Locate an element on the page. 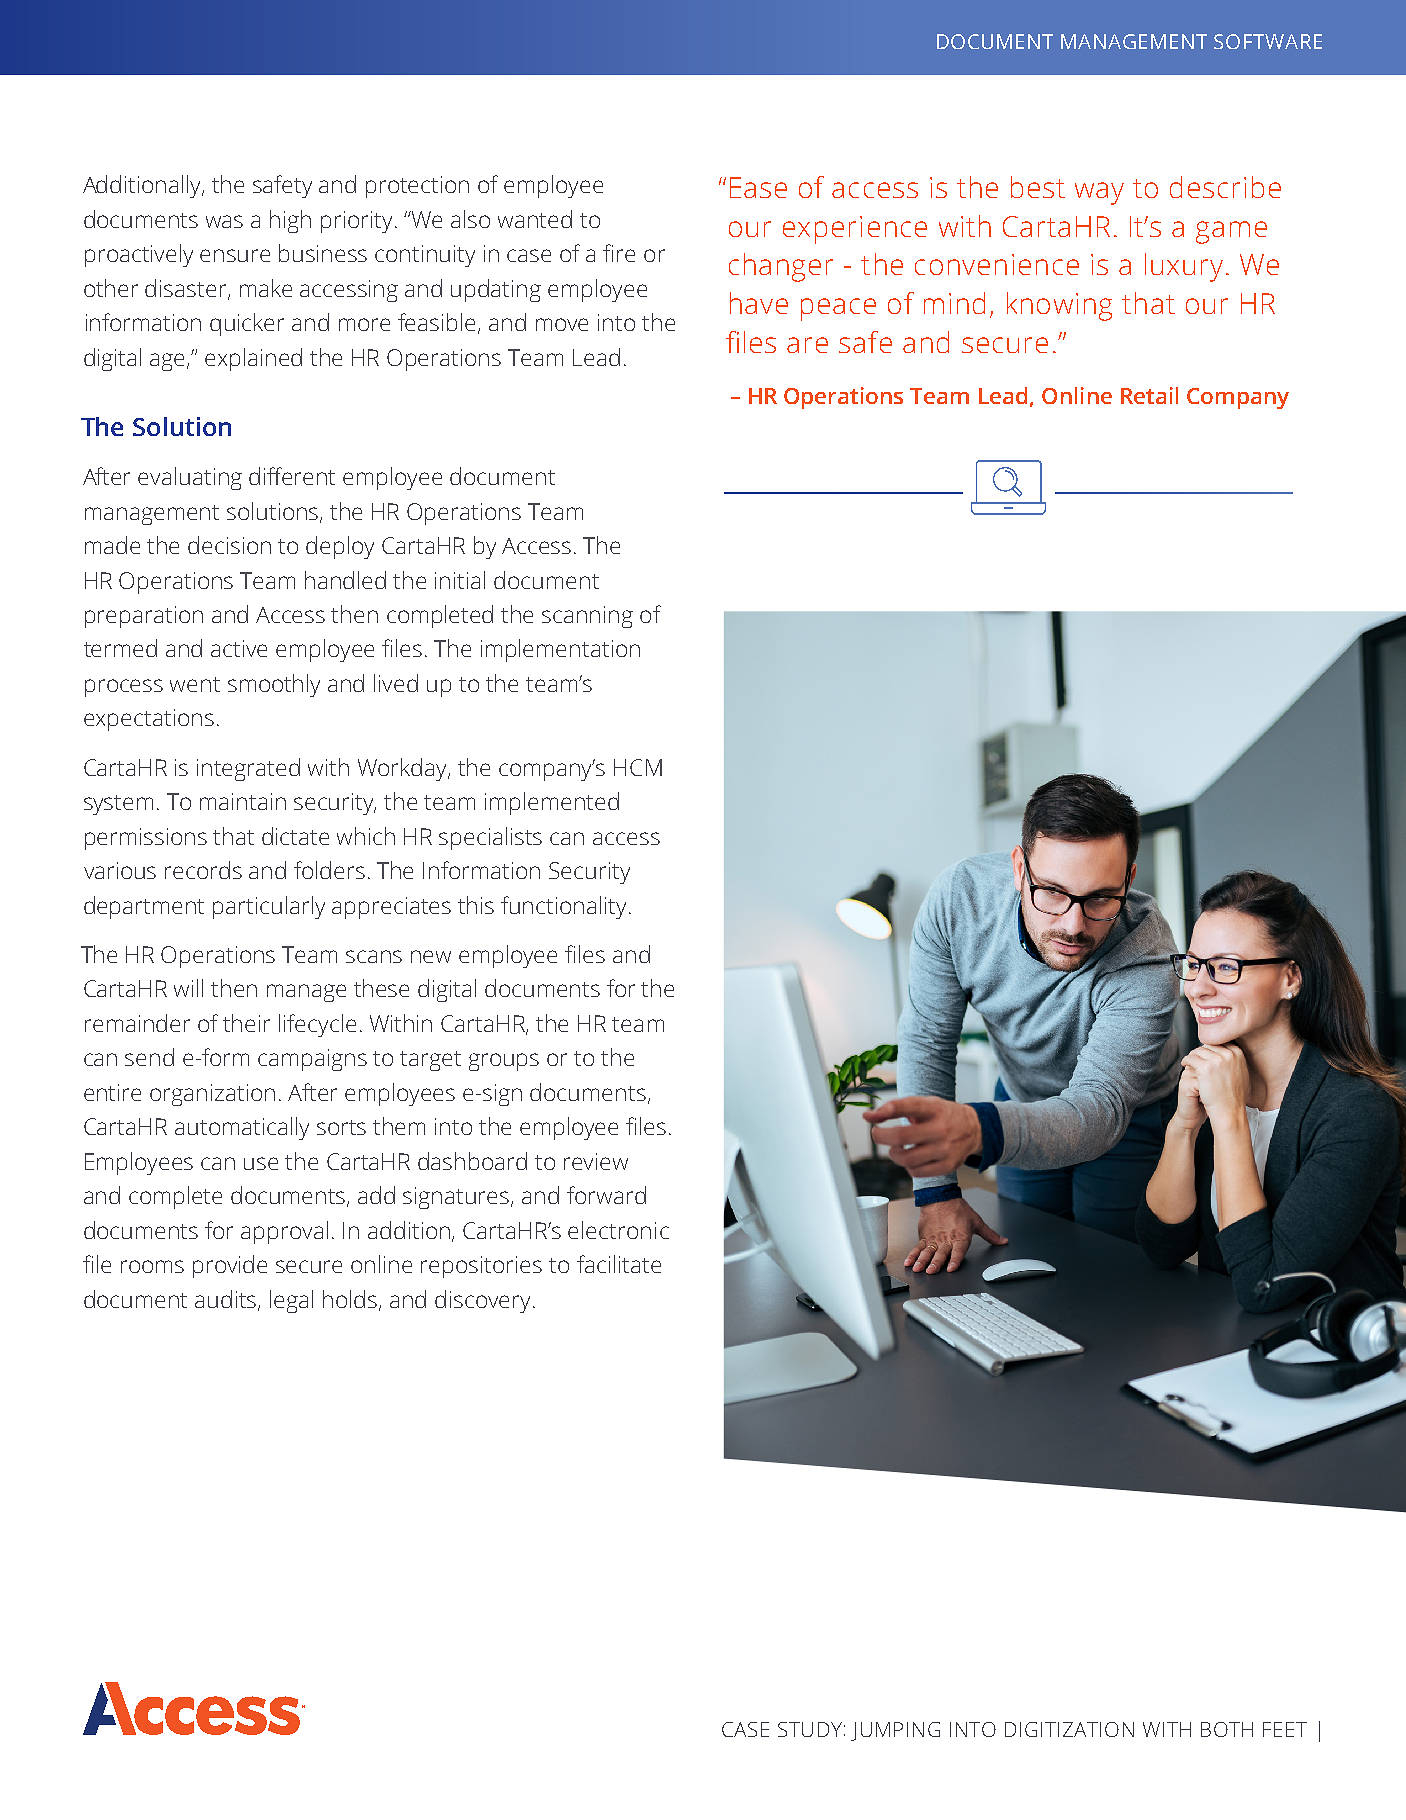 The height and width of the page is (1820, 1406). facilitate is located at coordinates (619, 1264).
